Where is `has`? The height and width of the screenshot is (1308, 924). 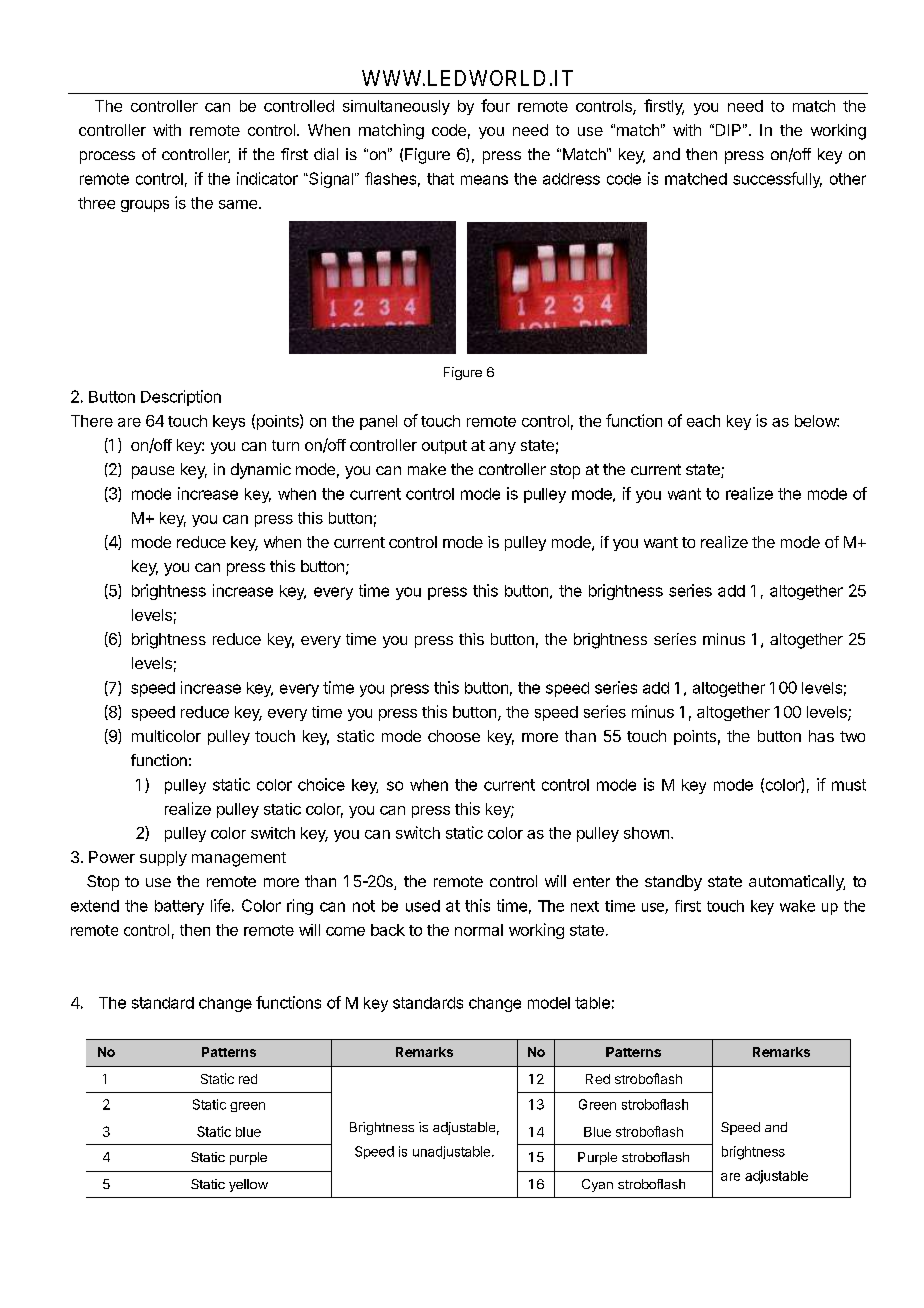 has is located at coordinates (821, 736).
